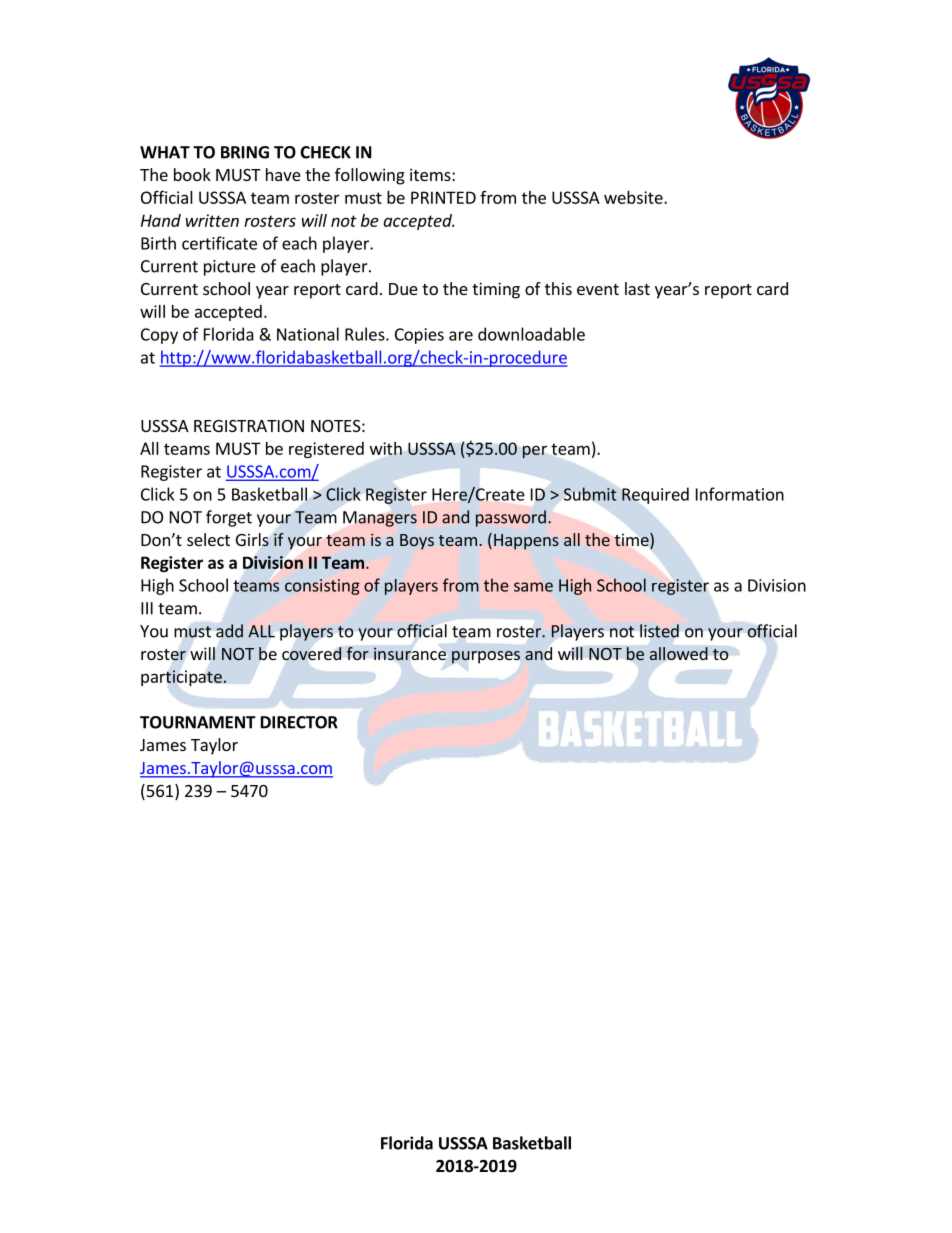  I want to click on items, so click(431, 174).
